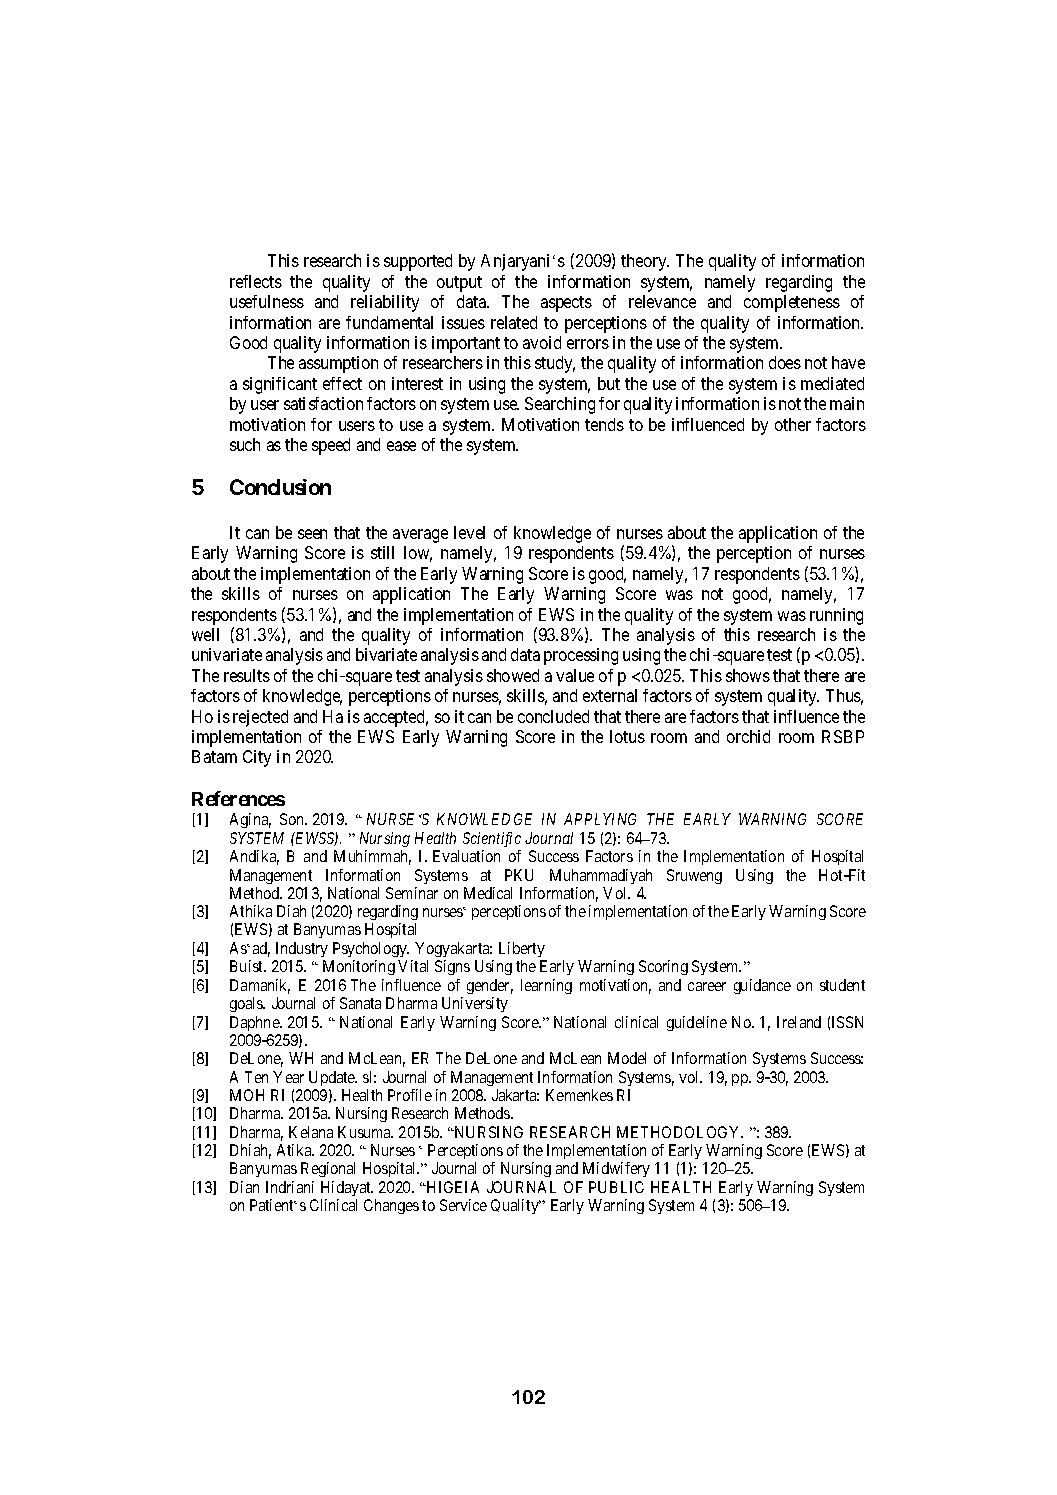 The width and height of the image is (1057, 1495). Describe the element at coordinates (792, 303) in the image. I see `completeness` at that location.
